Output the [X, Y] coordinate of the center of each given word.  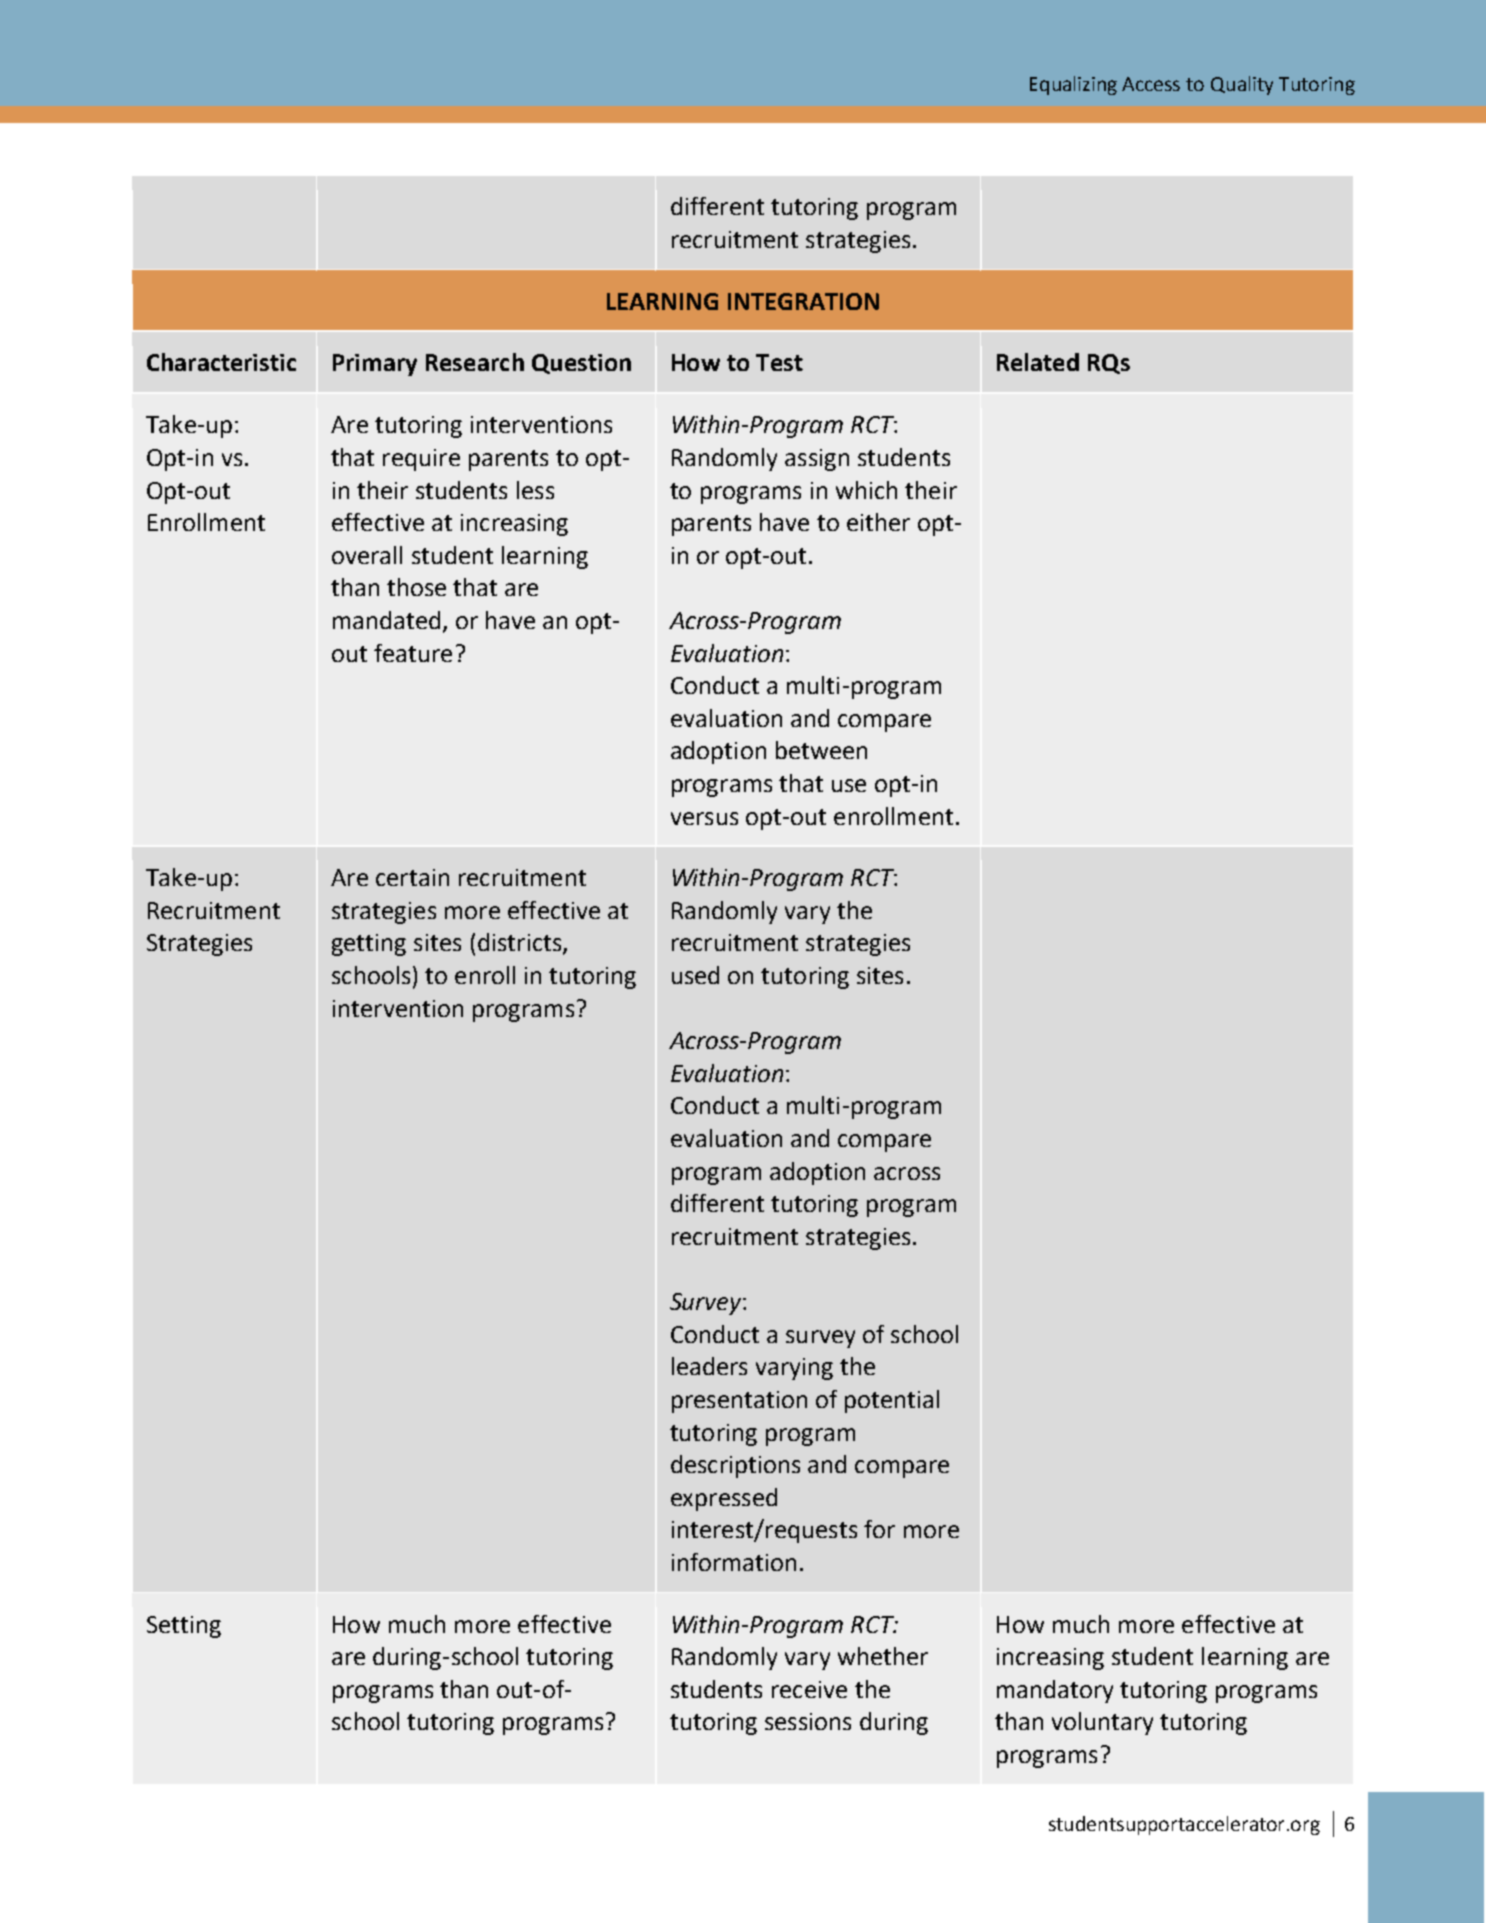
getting [369, 945]
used [695, 975]
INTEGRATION [803, 301]
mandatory [1055, 1691]
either [878, 522]
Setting [184, 1627]
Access [1151, 84]
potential [892, 1401]
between [821, 750]
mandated [386, 620]
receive [809, 1689]
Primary [375, 365]
